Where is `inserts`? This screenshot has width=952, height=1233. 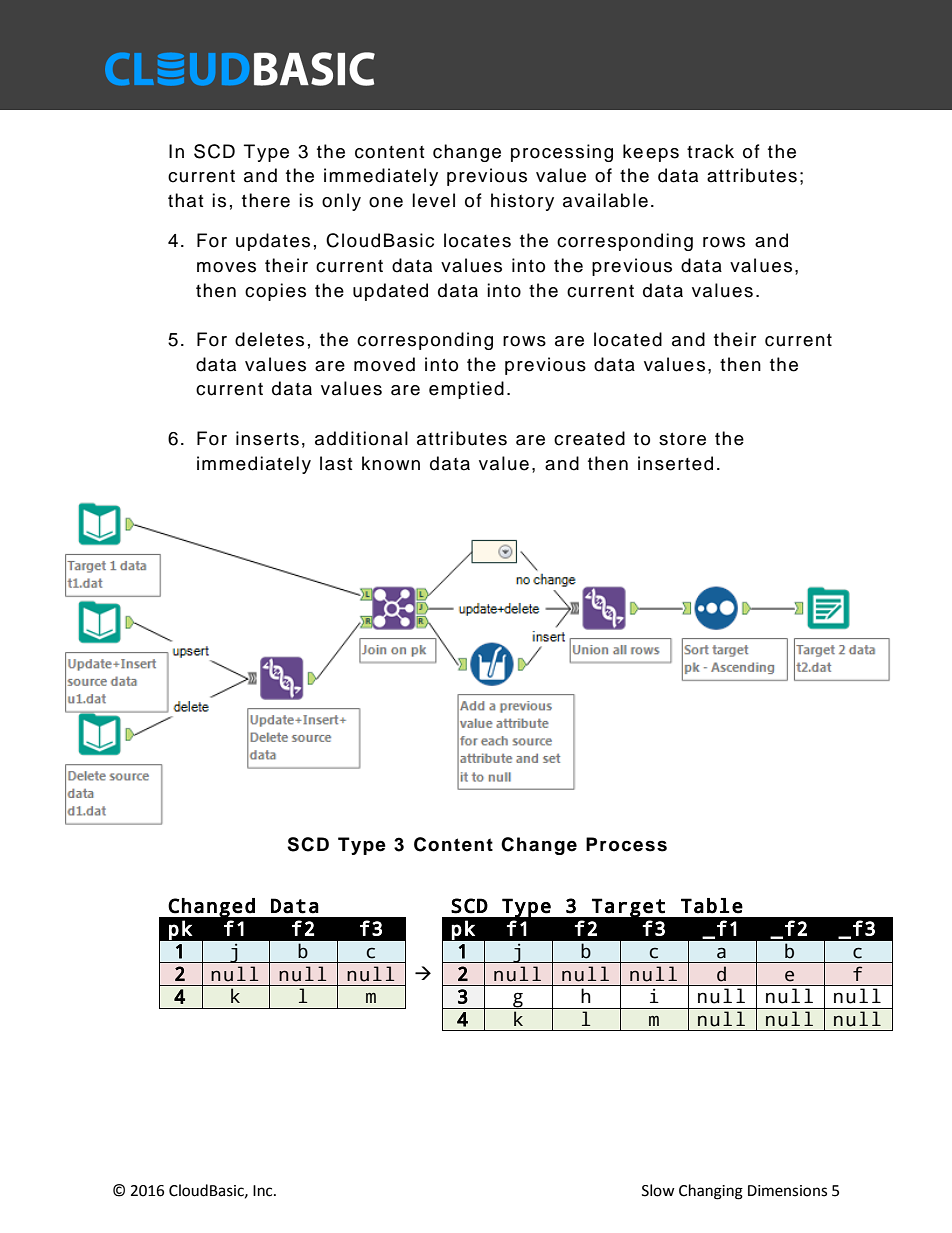
inserts is located at coordinates (267, 438).
